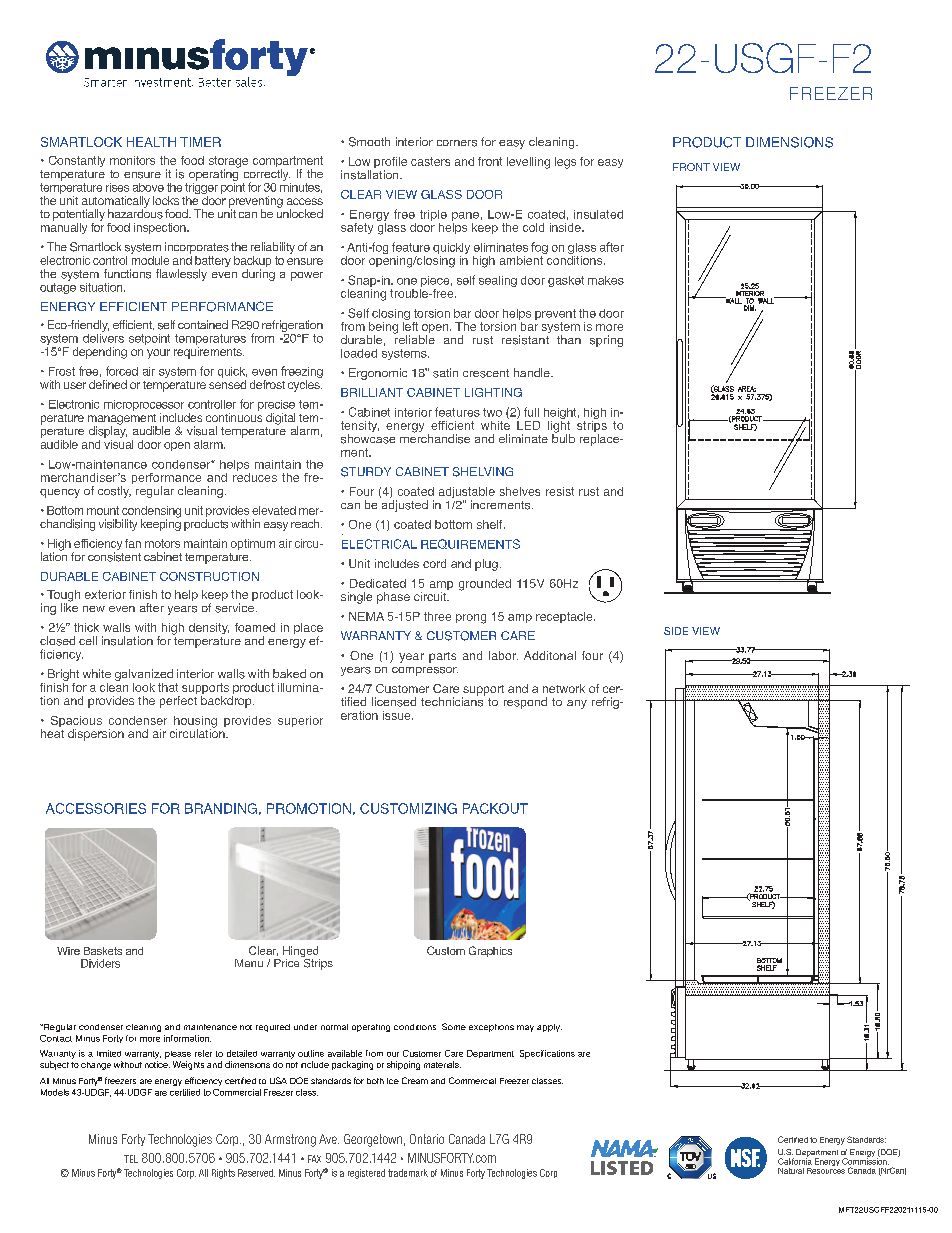 This screenshot has height=1233, width=952. Describe the element at coordinates (148, 187) in the screenshot. I see `above` at that location.
